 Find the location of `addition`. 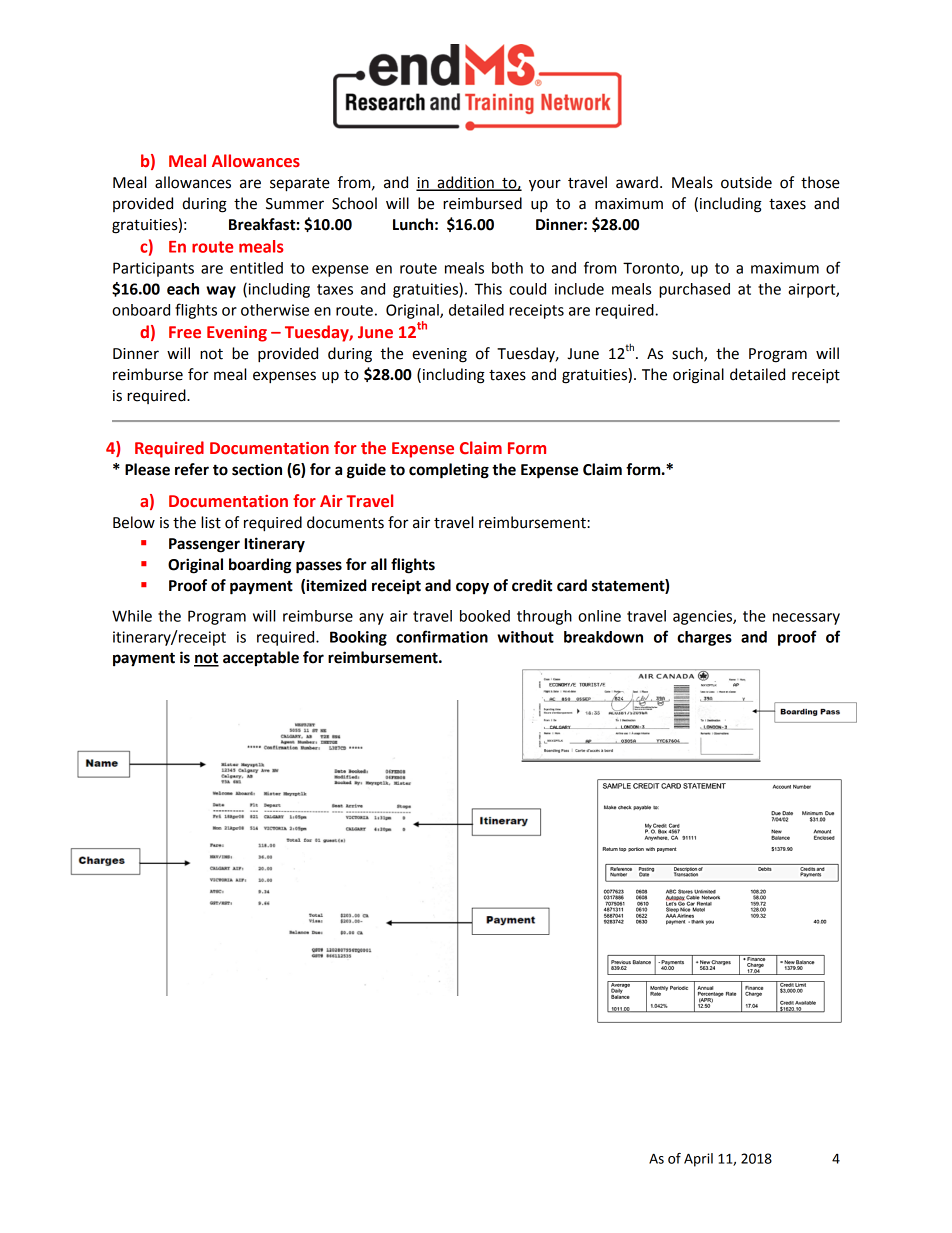

addition is located at coordinates (465, 183).
